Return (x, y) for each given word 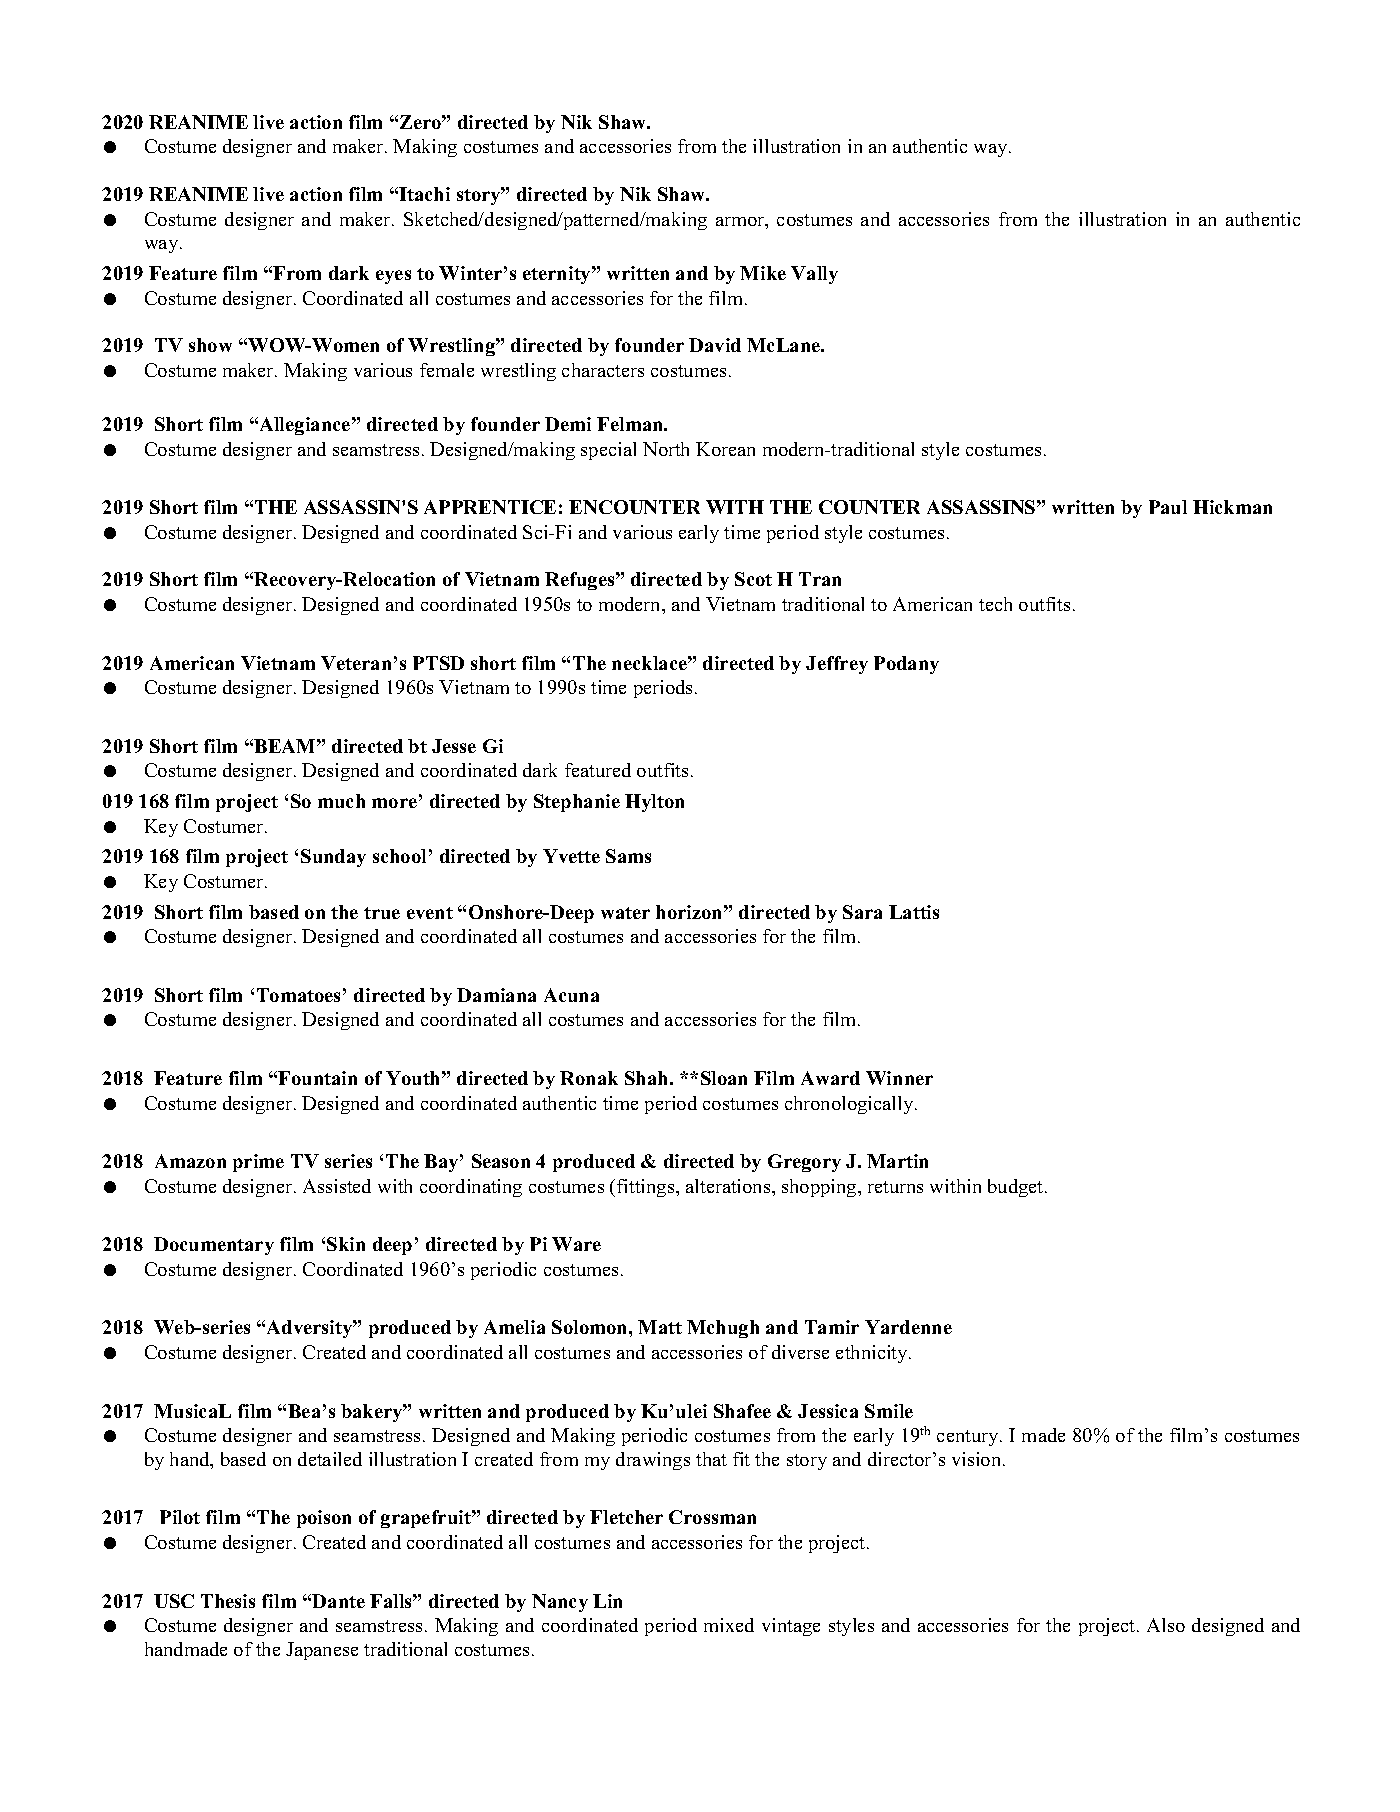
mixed (729, 1625)
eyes (393, 277)
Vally (814, 275)
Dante (338, 1601)
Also (1166, 1625)
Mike (763, 273)
